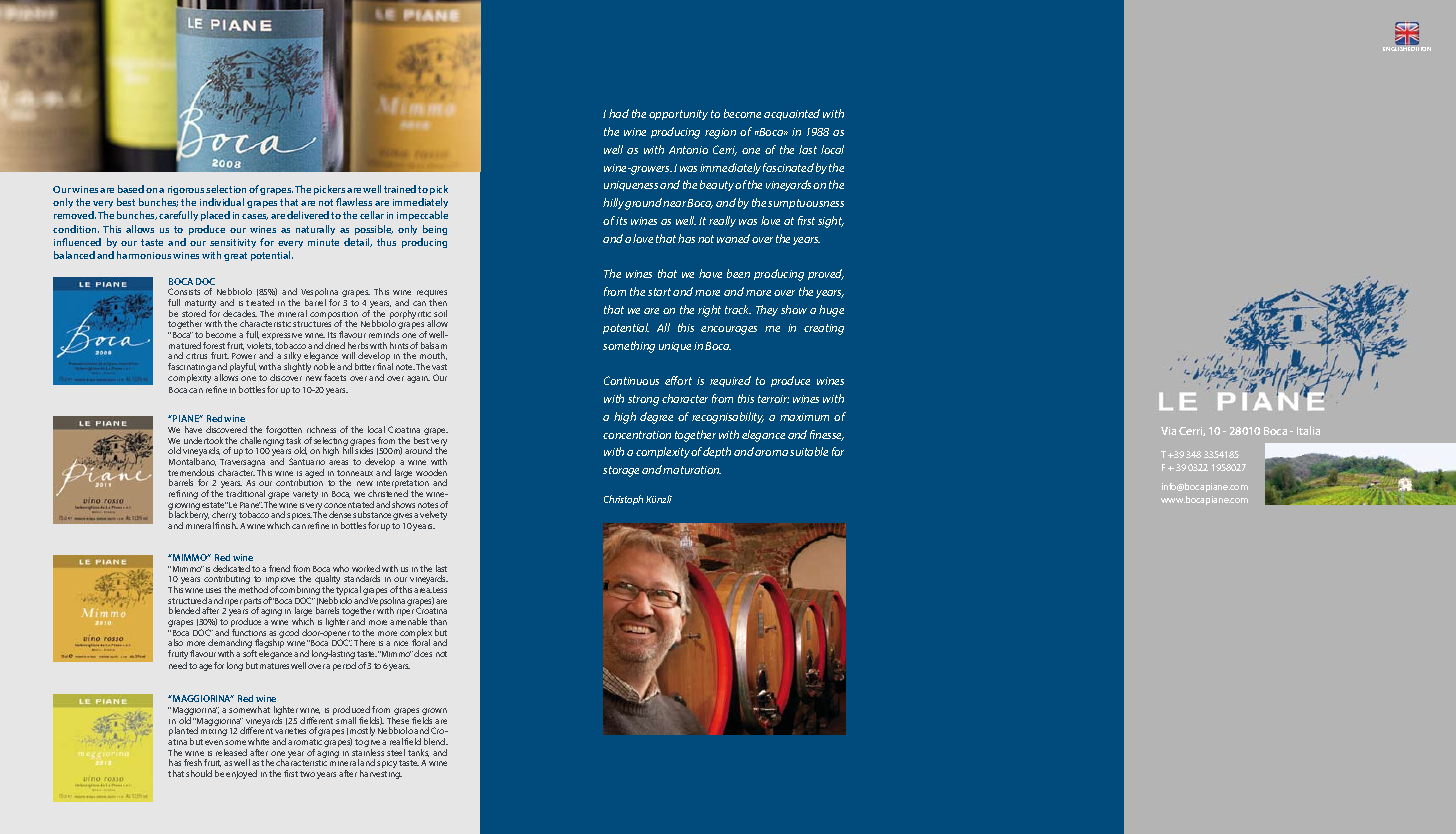 This page has height=834, width=1456. Describe the element at coordinates (792, 114) in the page. I see `acquainted` at that location.
